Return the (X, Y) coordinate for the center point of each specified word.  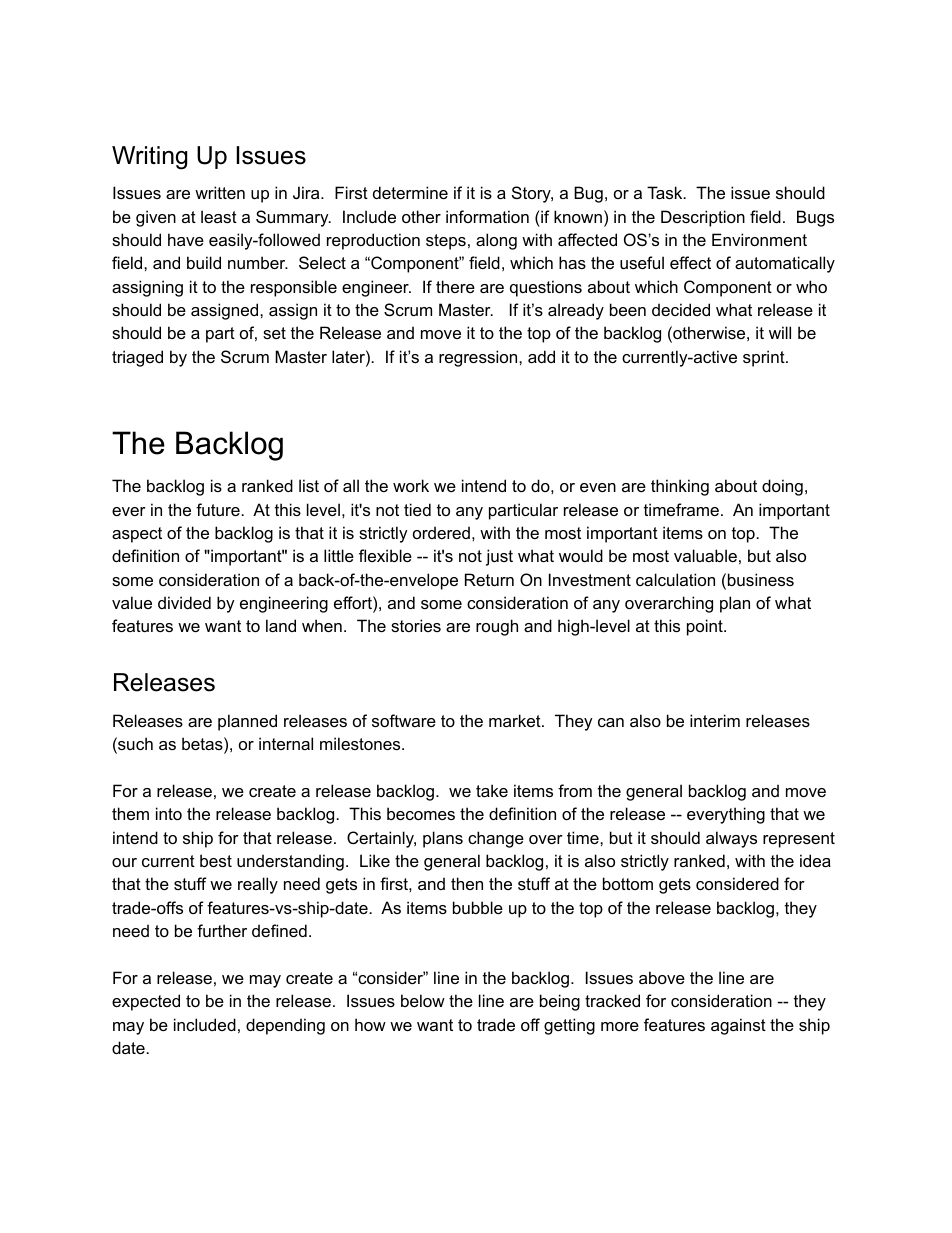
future (218, 509)
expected (146, 1002)
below (423, 1000)
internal (286, 743)
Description (703, 218)
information (487, 216)
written (220, 192)
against (738, 1026)
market (516, 720)
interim (715, 720)
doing (782, 487)
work (411, 485)
